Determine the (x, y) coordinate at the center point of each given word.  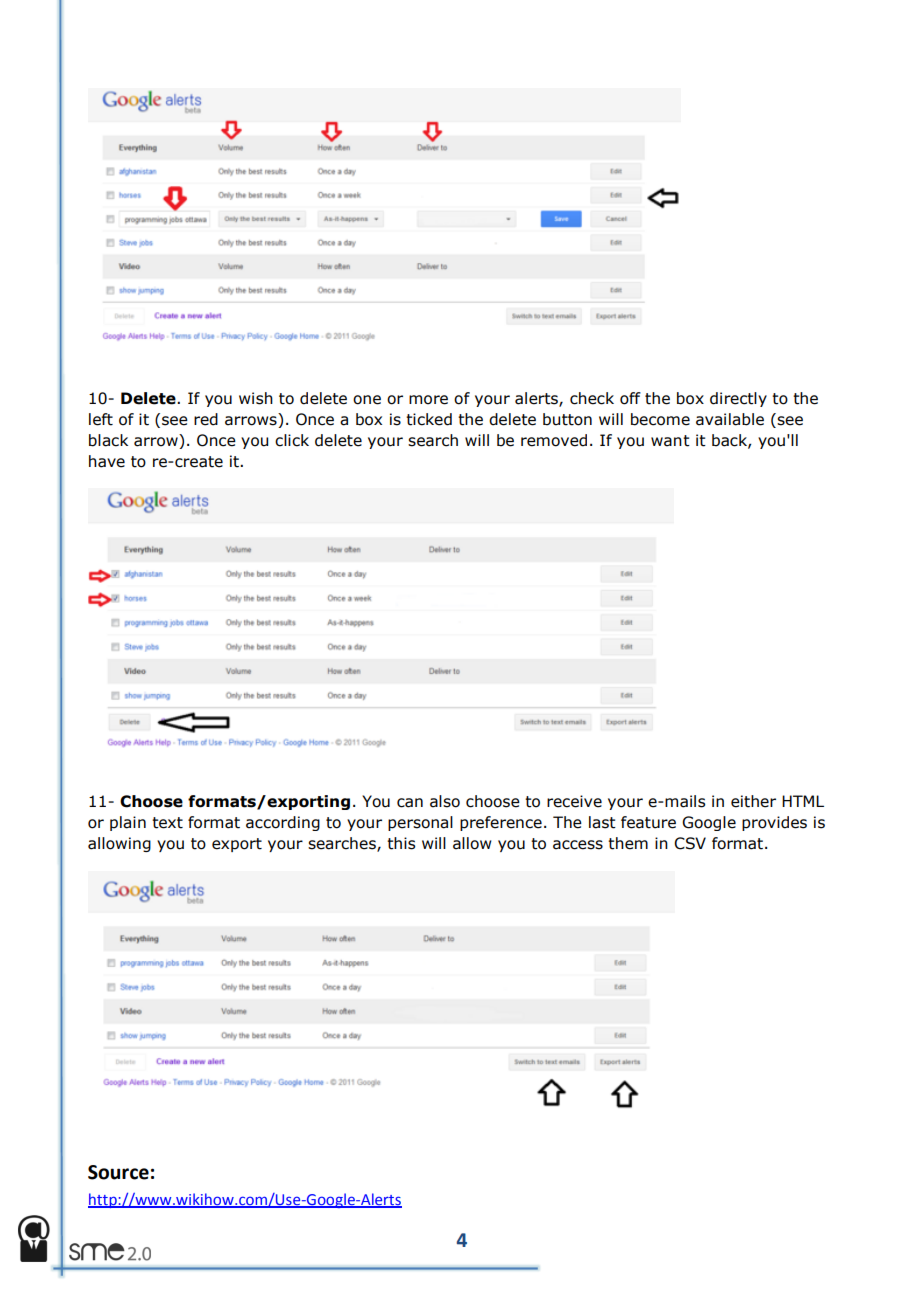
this (401, 843)
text (167, 823)
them (628, 843)
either (753, 801)
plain (128, 823)
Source (118, 1172)
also (445, 801)
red (206, 419)
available (730, 419)
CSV (690, 843)
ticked (429, 419)
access (578, 845)
